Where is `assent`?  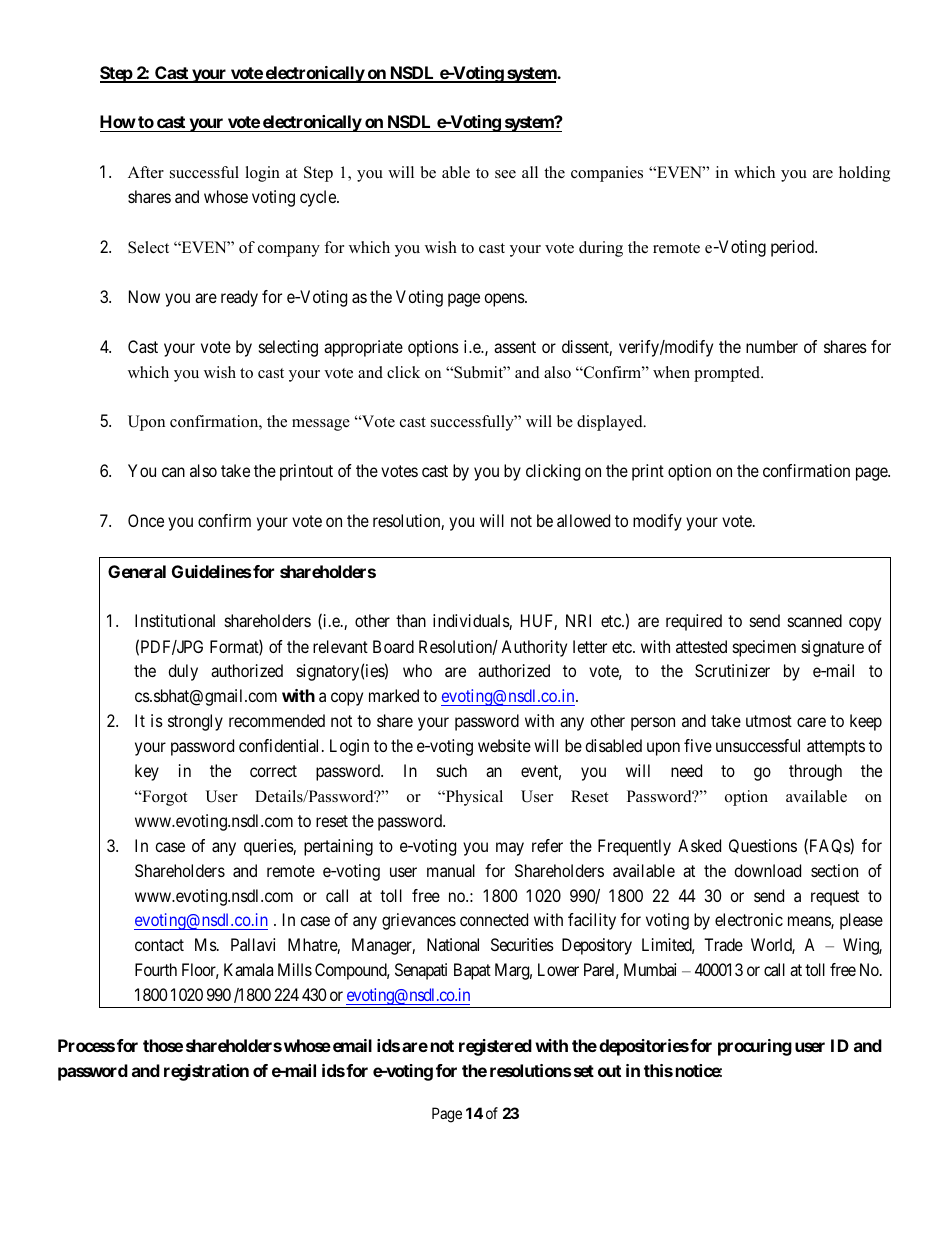 assent is located at coordinates (515, 347).
